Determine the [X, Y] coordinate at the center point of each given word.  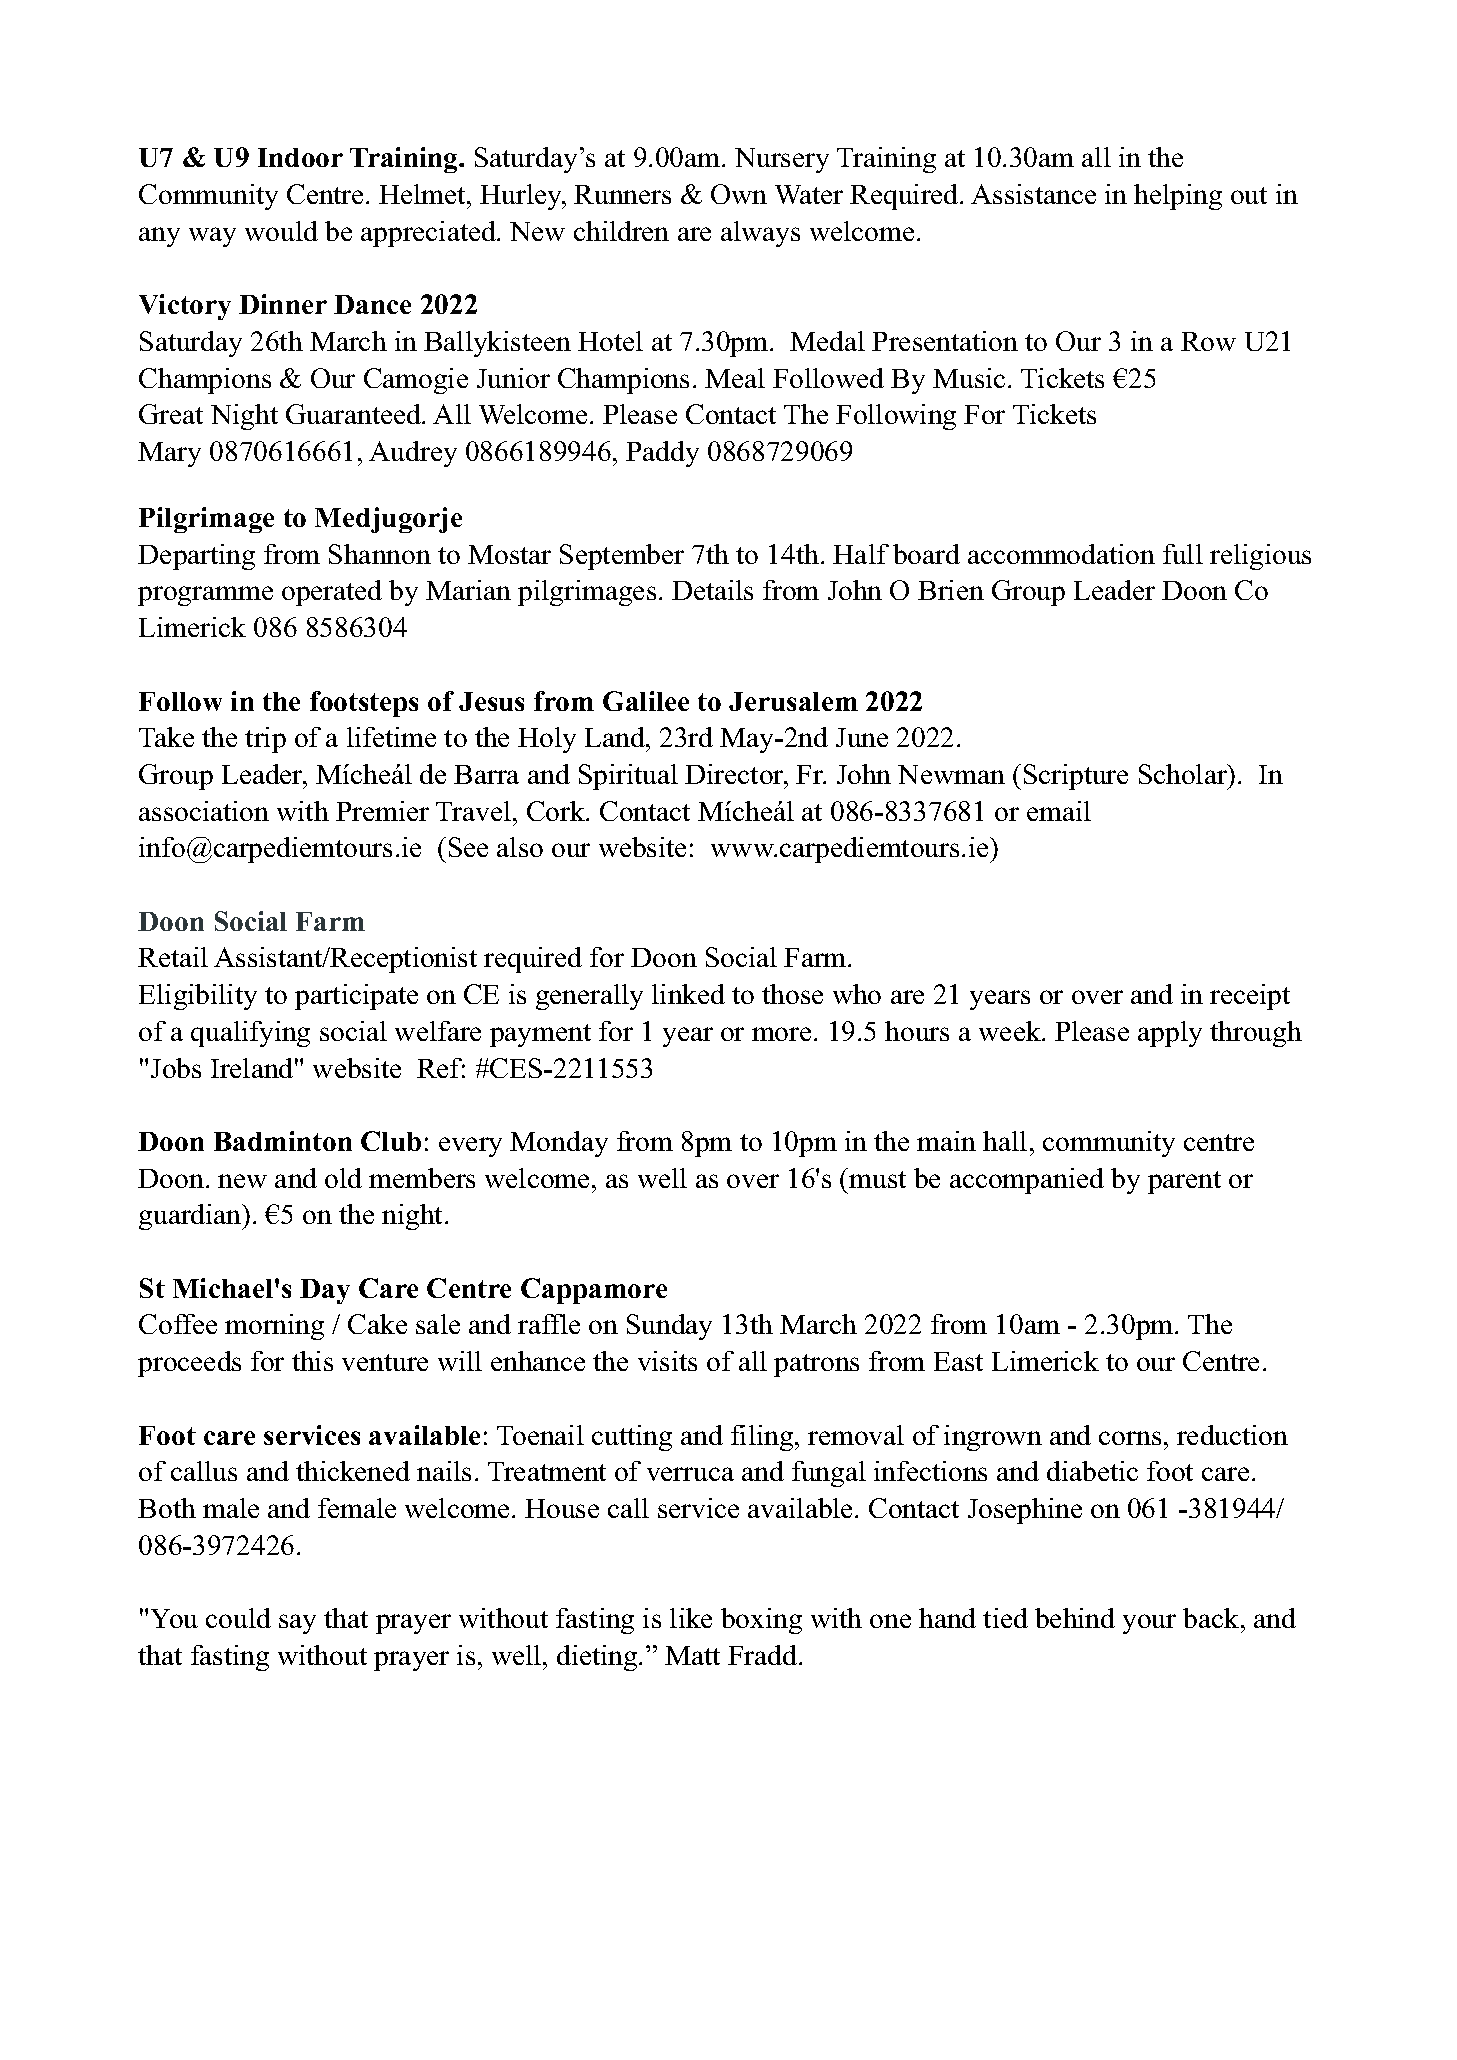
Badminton [283, 1141]
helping [1178, 197]
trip [265, 740]
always [760, 234]
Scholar [1184, 774]
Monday [559, 1144]
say [297, 1624]
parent [1184, 1182]
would [281, 231]
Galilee [646, 701]
